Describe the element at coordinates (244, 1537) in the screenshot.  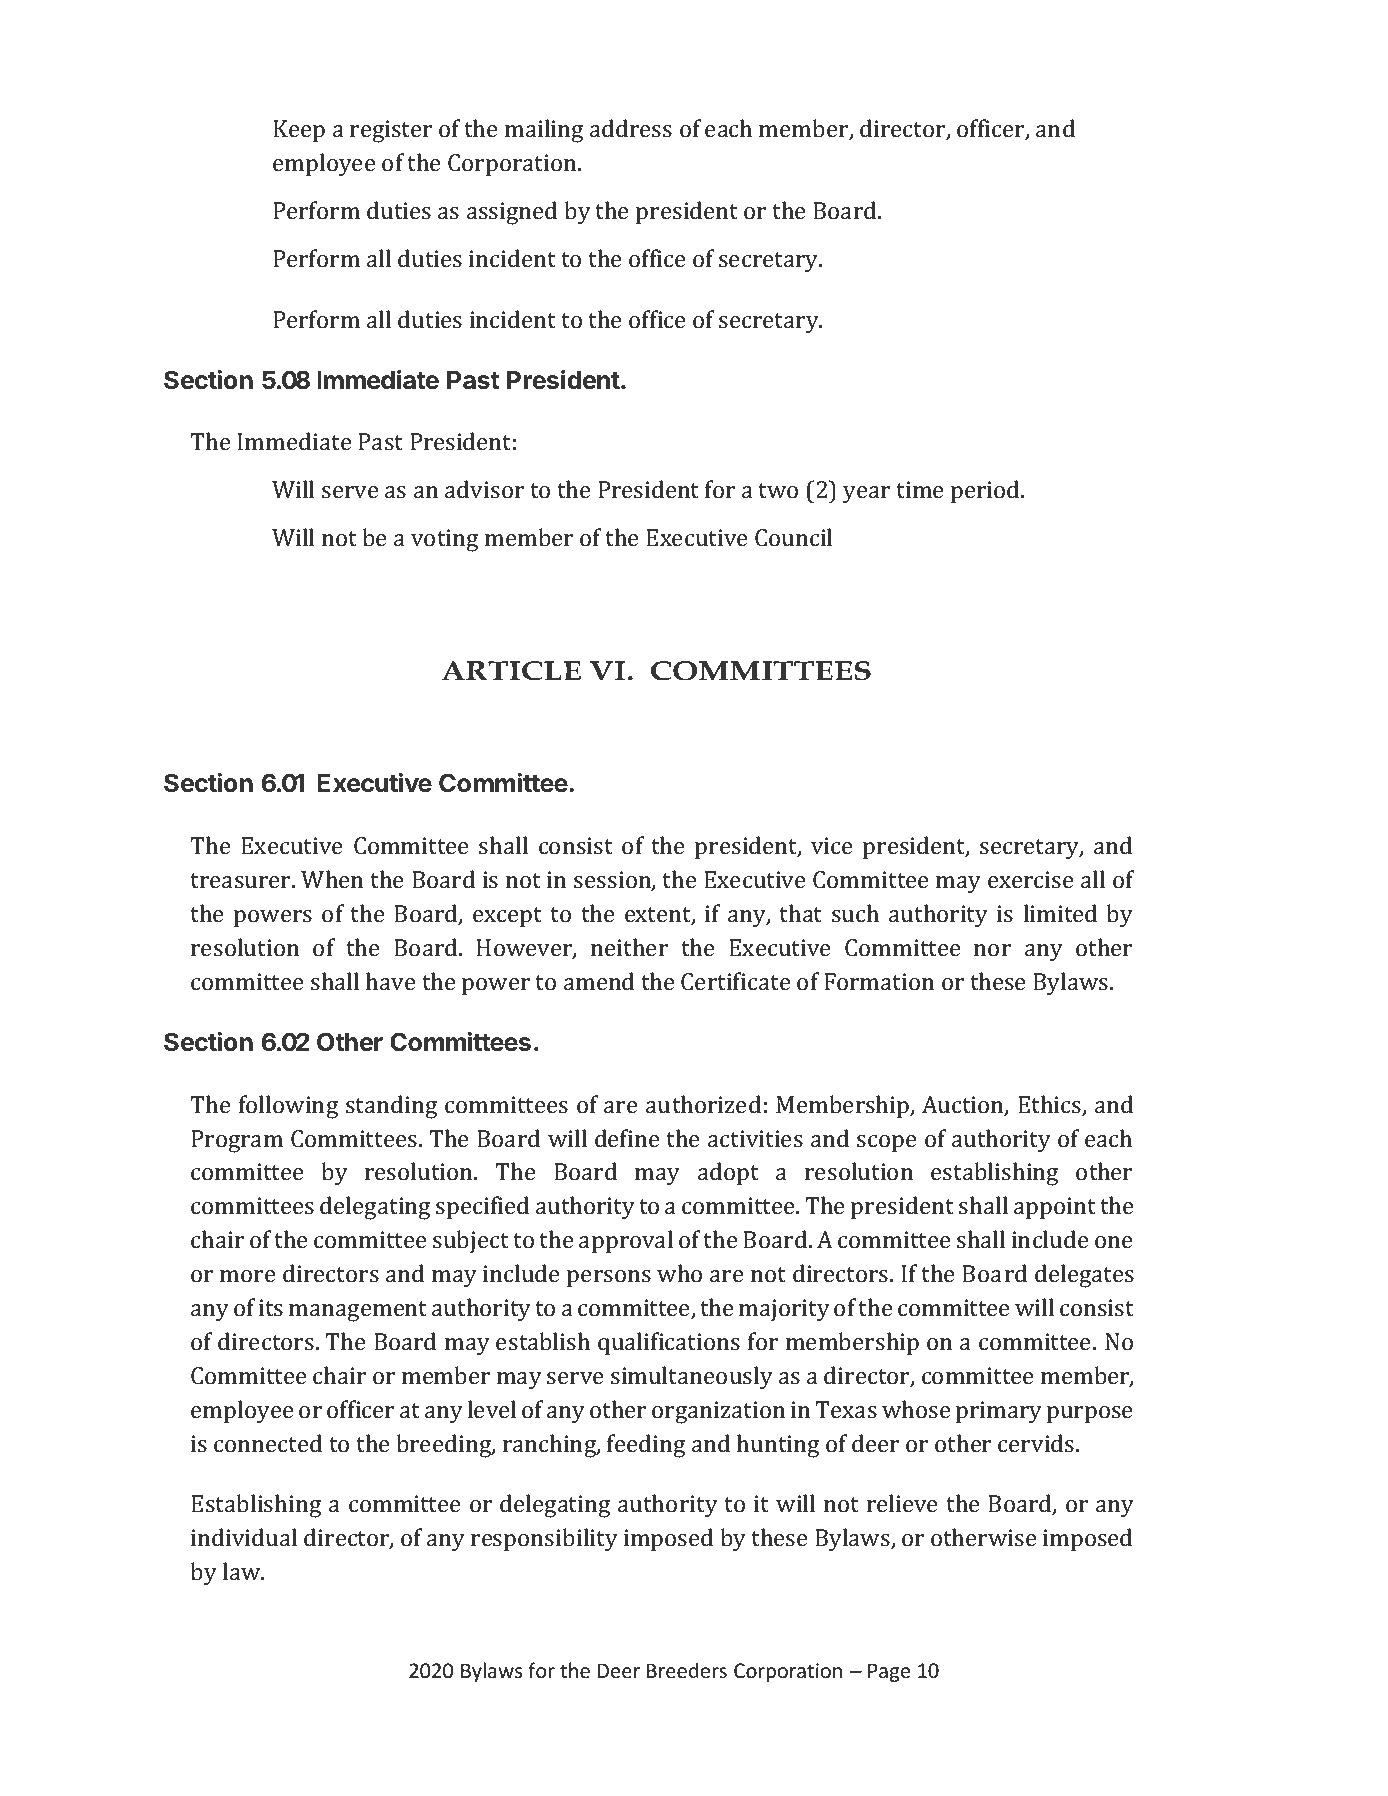
I see `individual` at that location.
